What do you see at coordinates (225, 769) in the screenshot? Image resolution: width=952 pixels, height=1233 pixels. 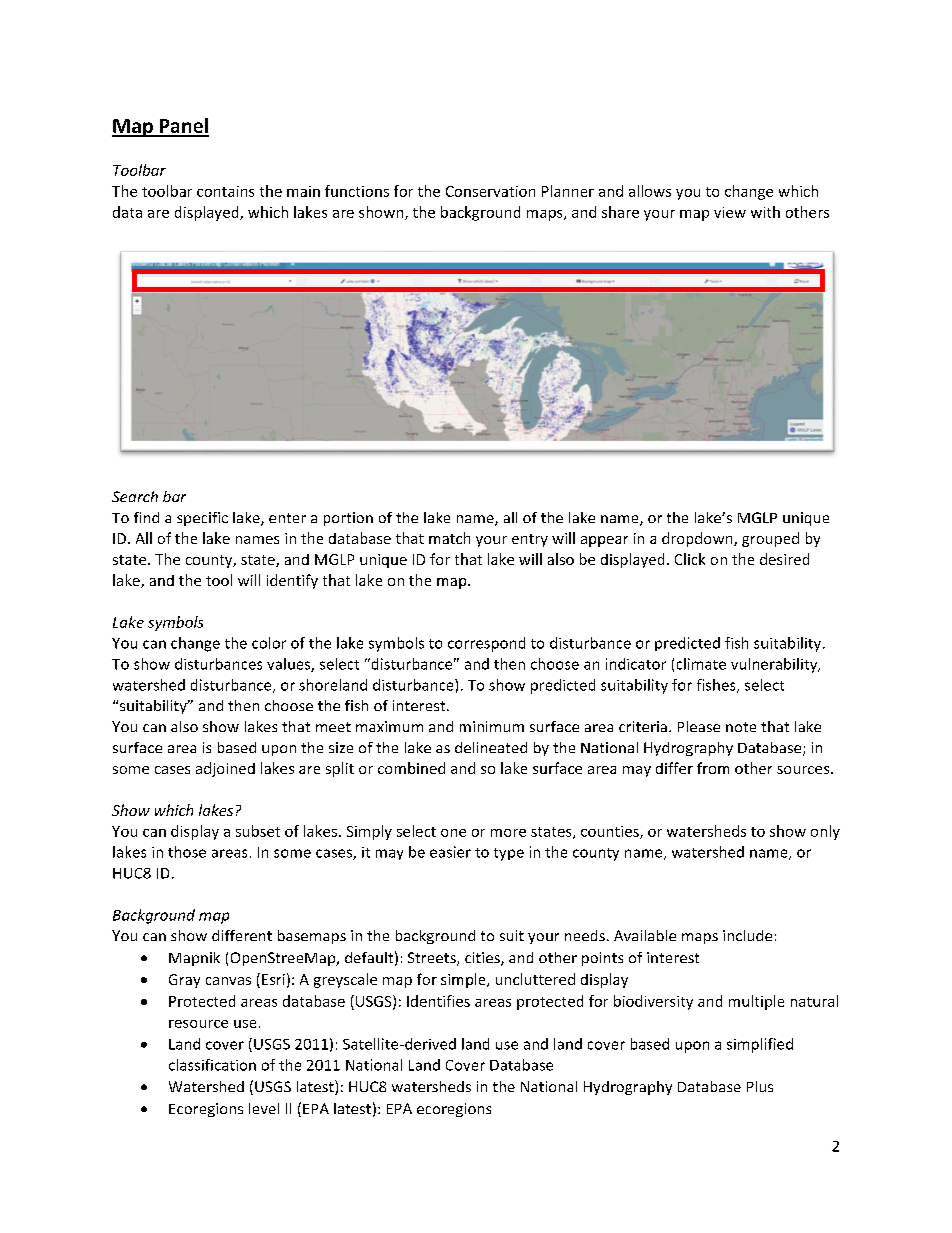 I see `adjoined` at bounding box center [225, 769].
